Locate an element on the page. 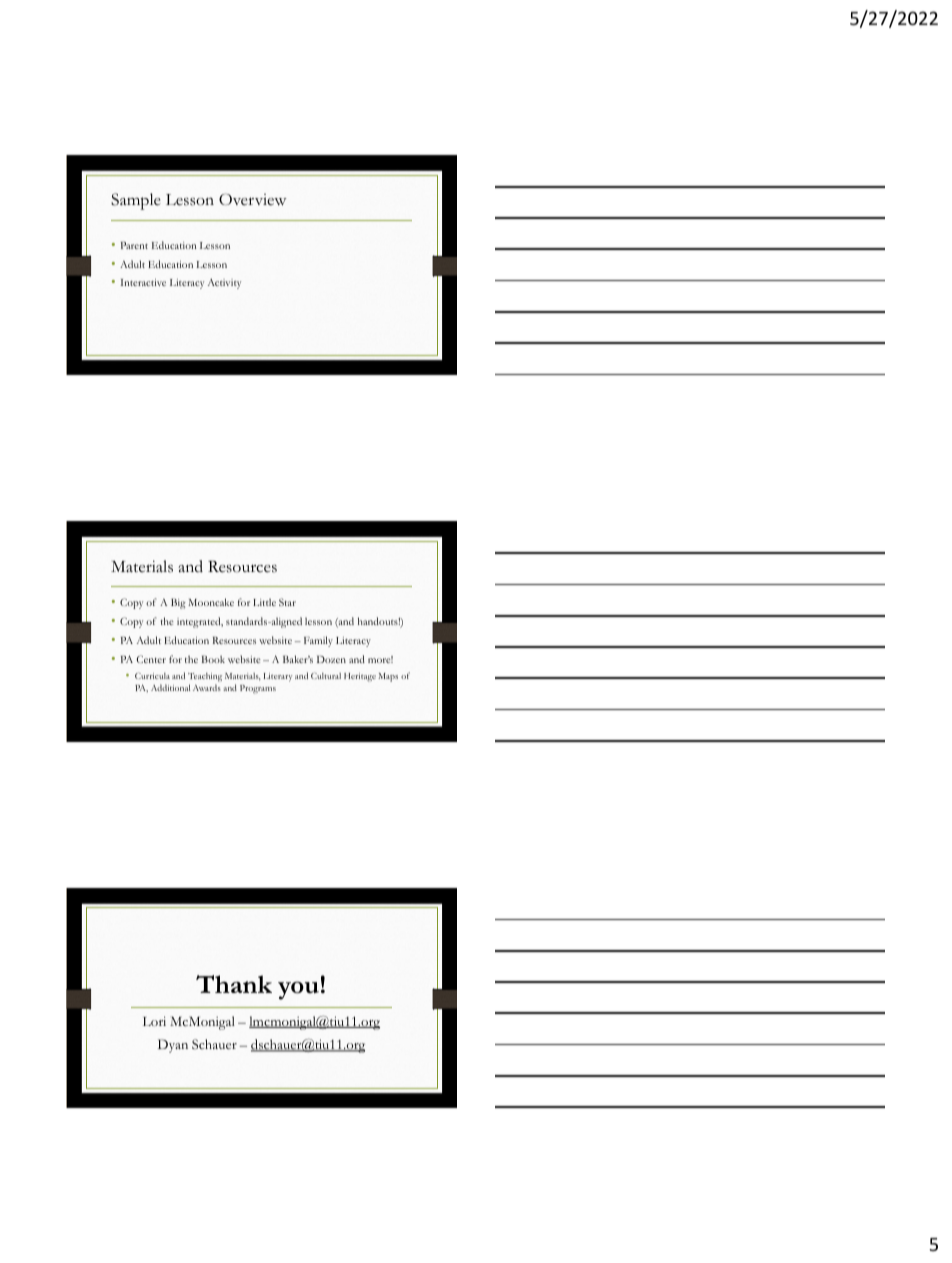 Image resolution: width=952 pixels, height=1263 pixels. Overview is located at coordinates (253, 199).
